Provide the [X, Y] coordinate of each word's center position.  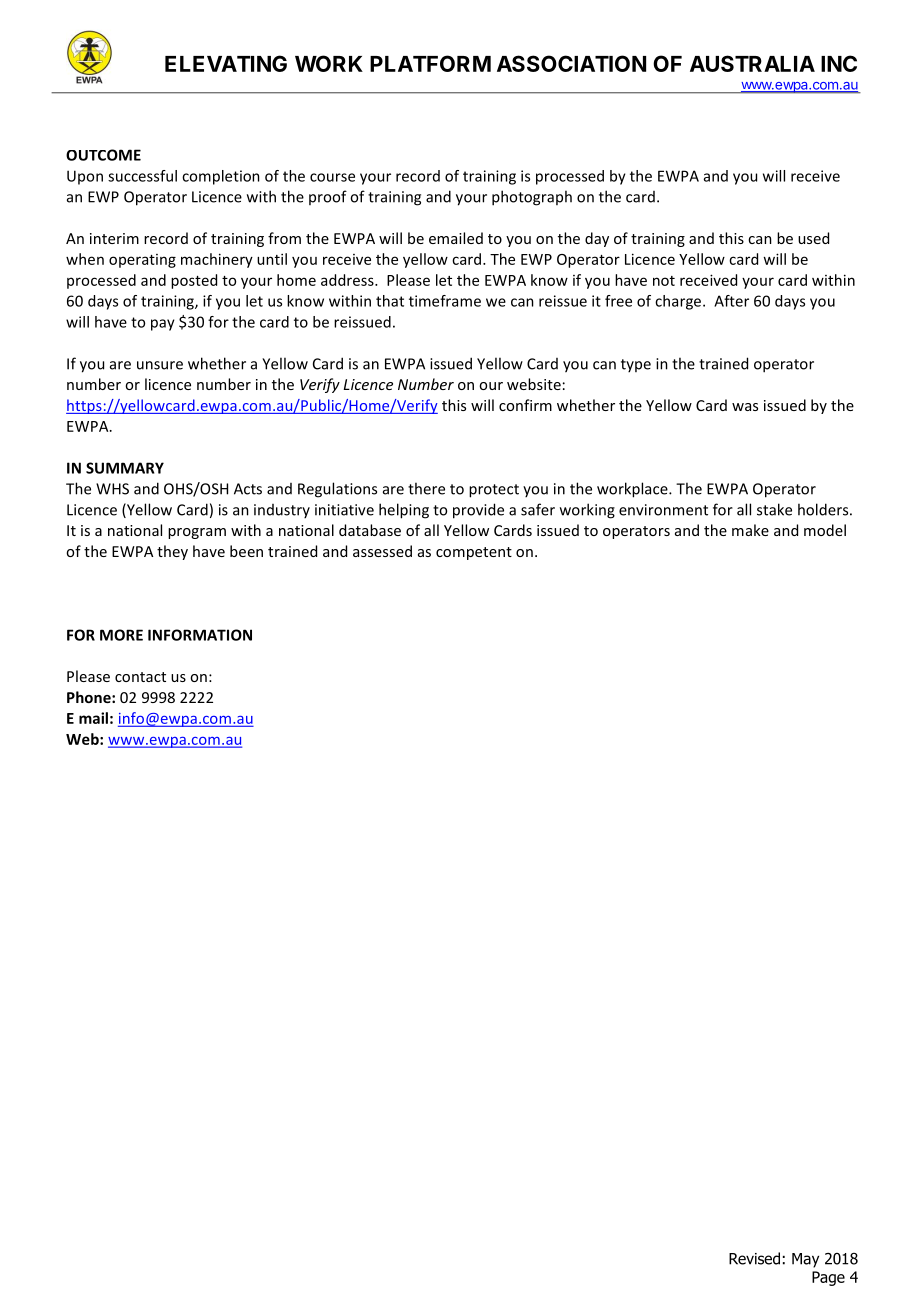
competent [474, 553]
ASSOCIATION [571, 63]
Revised [754, 1258]
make [750, 530]
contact [140, 677]
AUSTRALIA [752, 63]
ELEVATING [226, 63]
